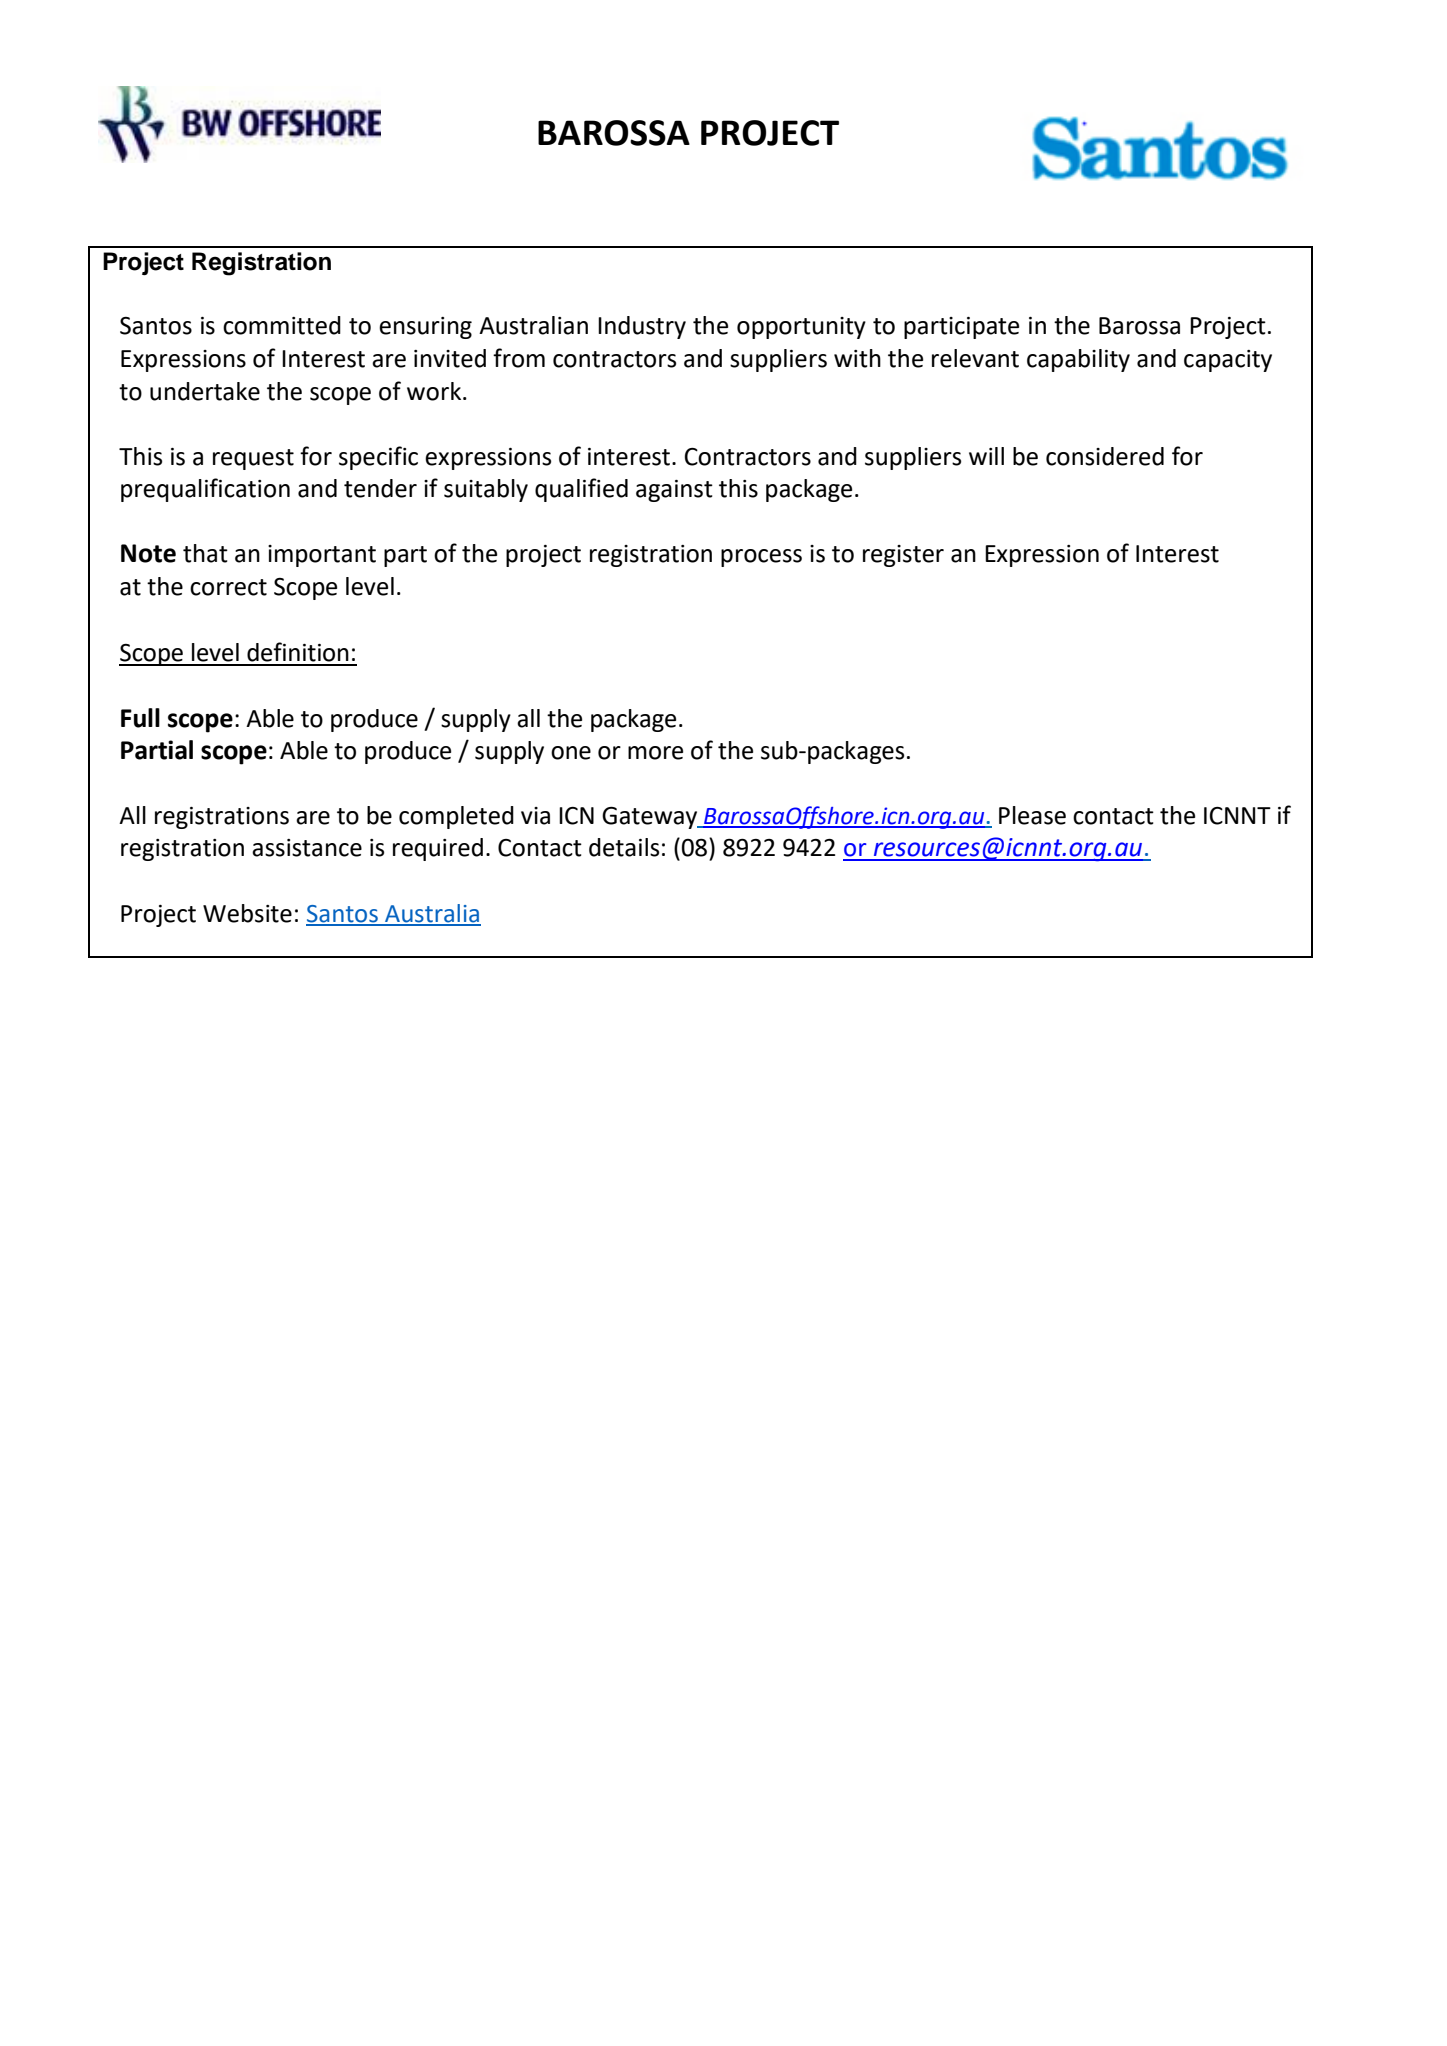 The width and height of the screenshot is (1447, 2046). I want to click on Website, so click(247, 913).
